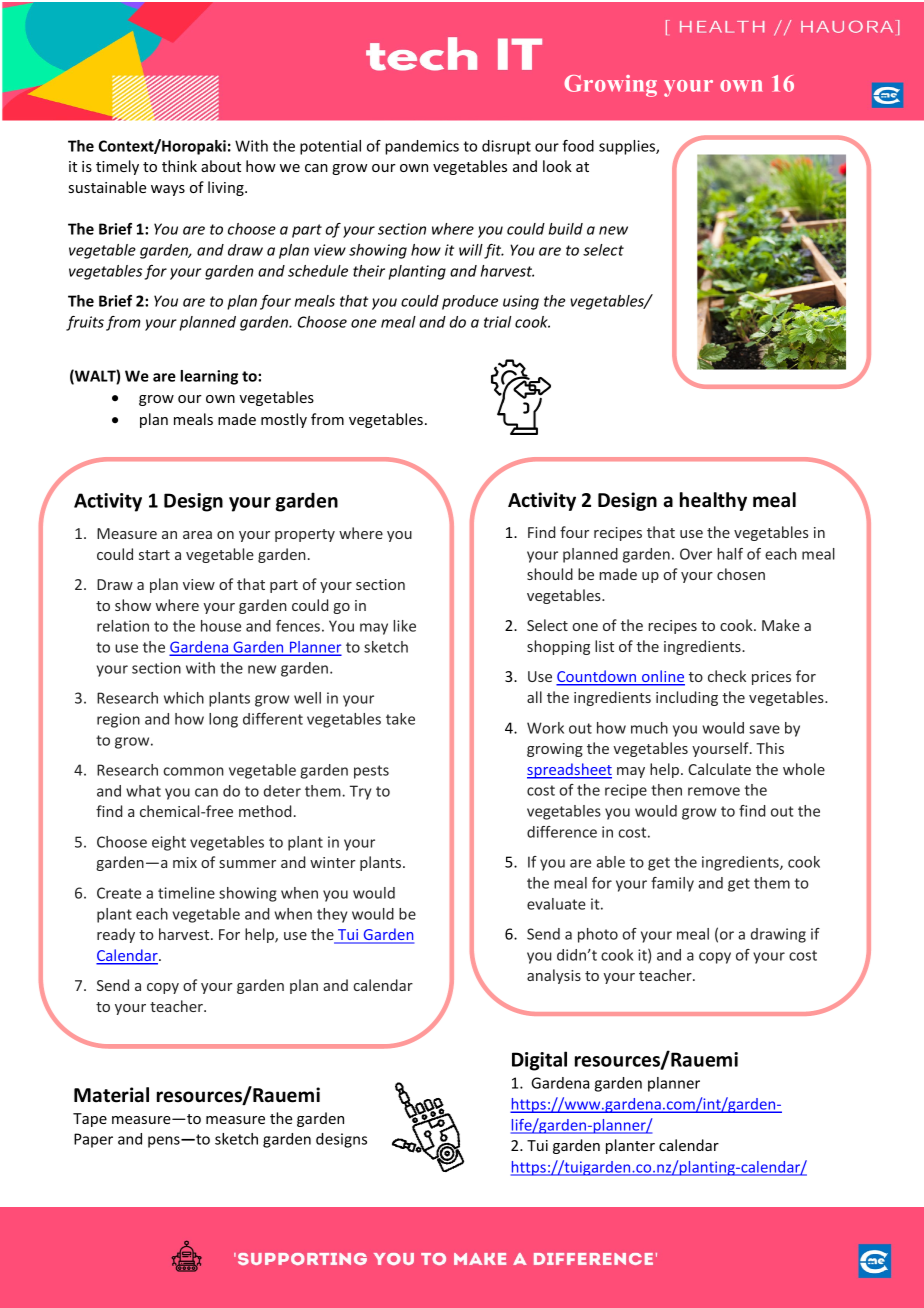 Image resolution: width=924 pixels, height=1308 pixels. Describe the element at coordinates (179, 166) in the screenshot. I see `think` at that location.
